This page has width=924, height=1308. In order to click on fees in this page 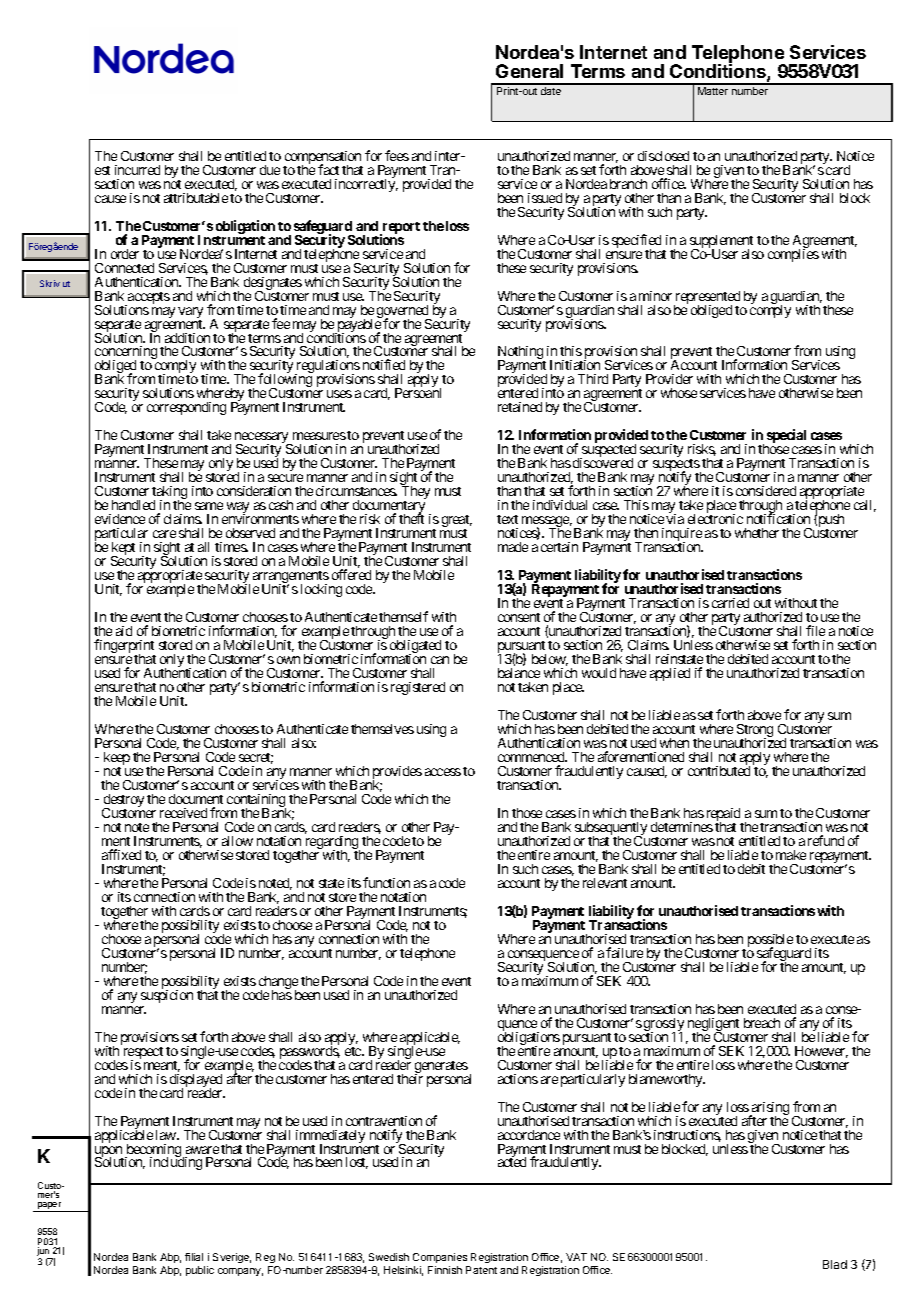, I will do `click(397, 155)`.
